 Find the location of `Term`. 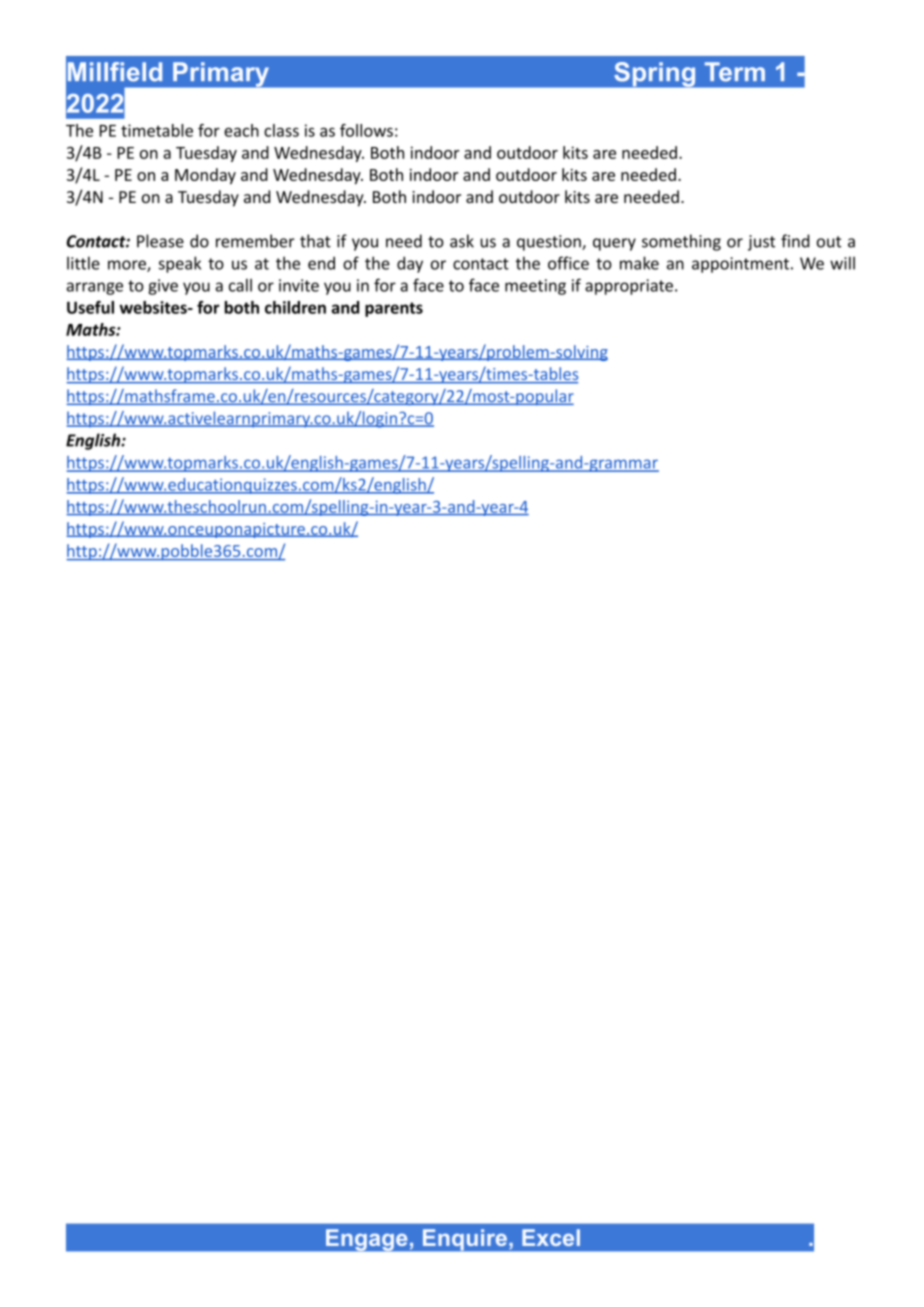

Term is located at coordinates (735, 72).
